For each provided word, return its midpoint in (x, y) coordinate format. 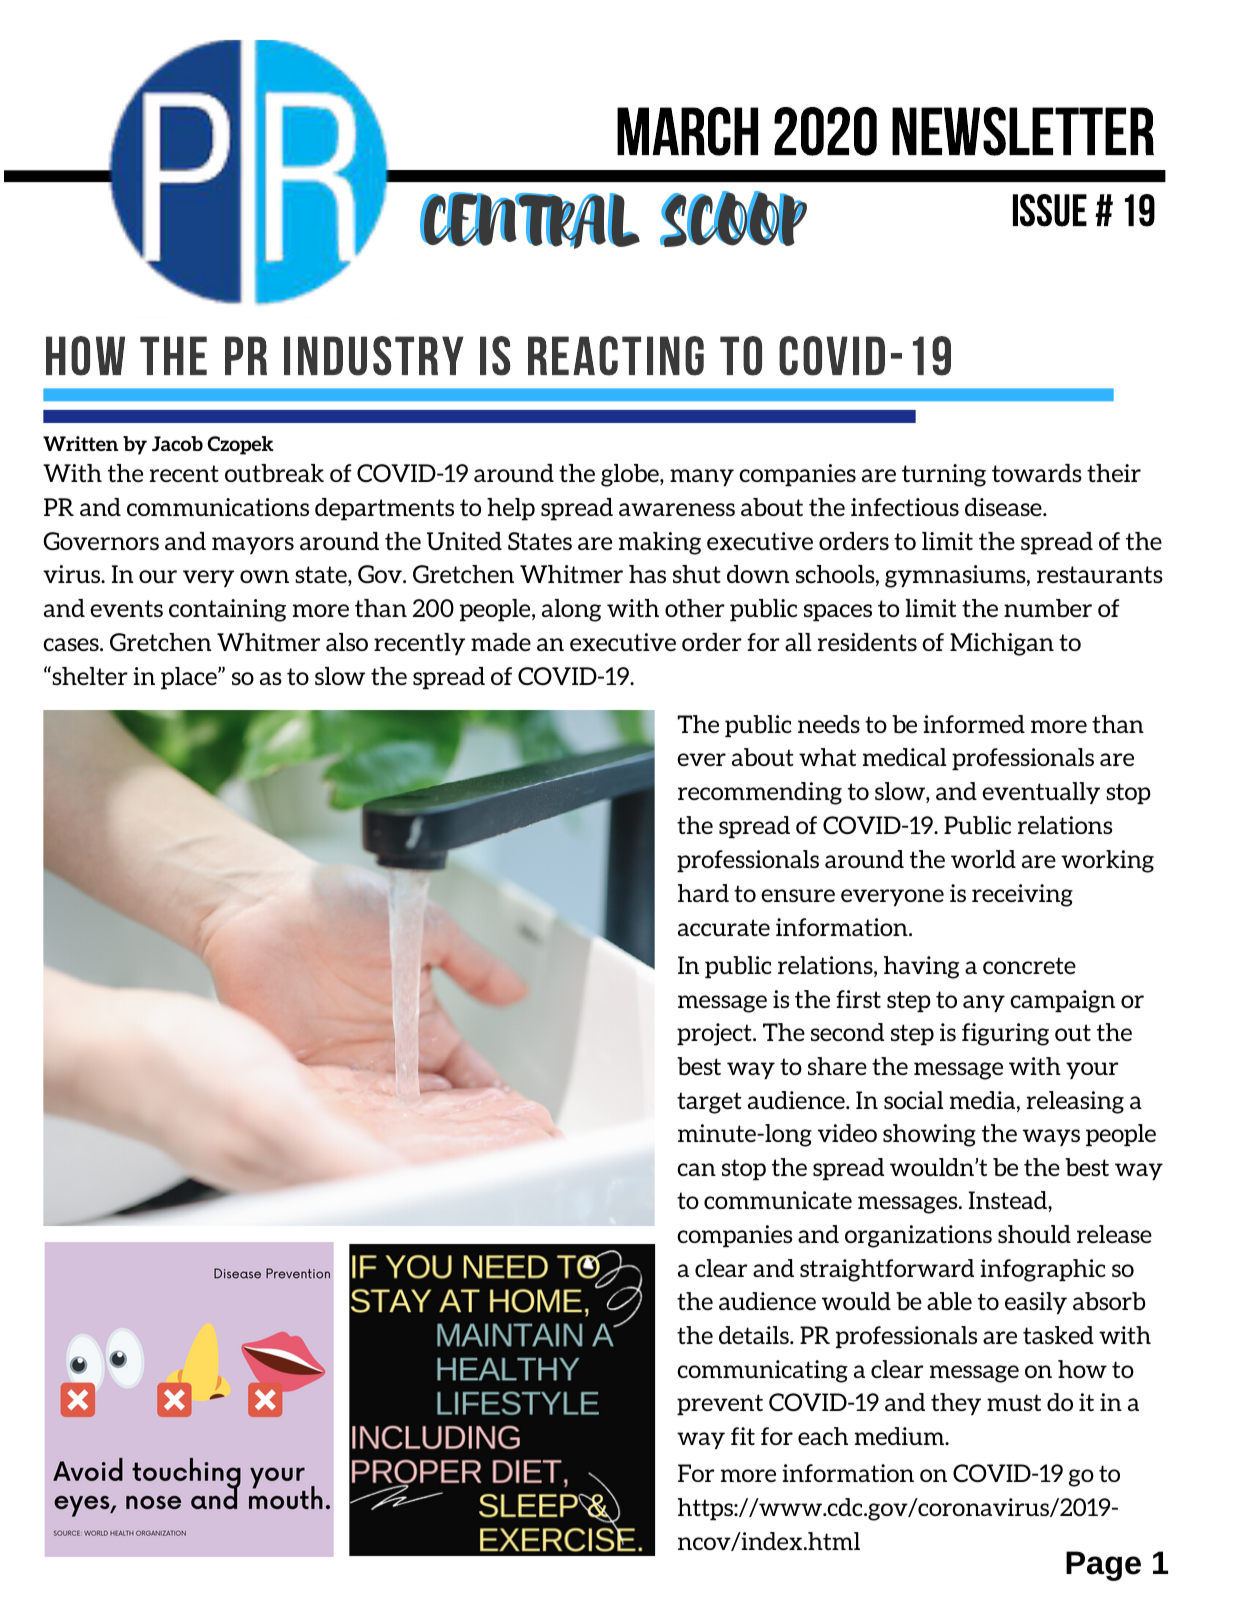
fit (743, 1436)
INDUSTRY (374, 356)
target (709, 1103)
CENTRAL (529, 220)
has (647, 574)
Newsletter (1023, 131)
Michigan (1002, 644)
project (715, 1034)
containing (227, 610)
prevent (720, 1404)
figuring (1005, 1034)
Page (1103, 1566)
